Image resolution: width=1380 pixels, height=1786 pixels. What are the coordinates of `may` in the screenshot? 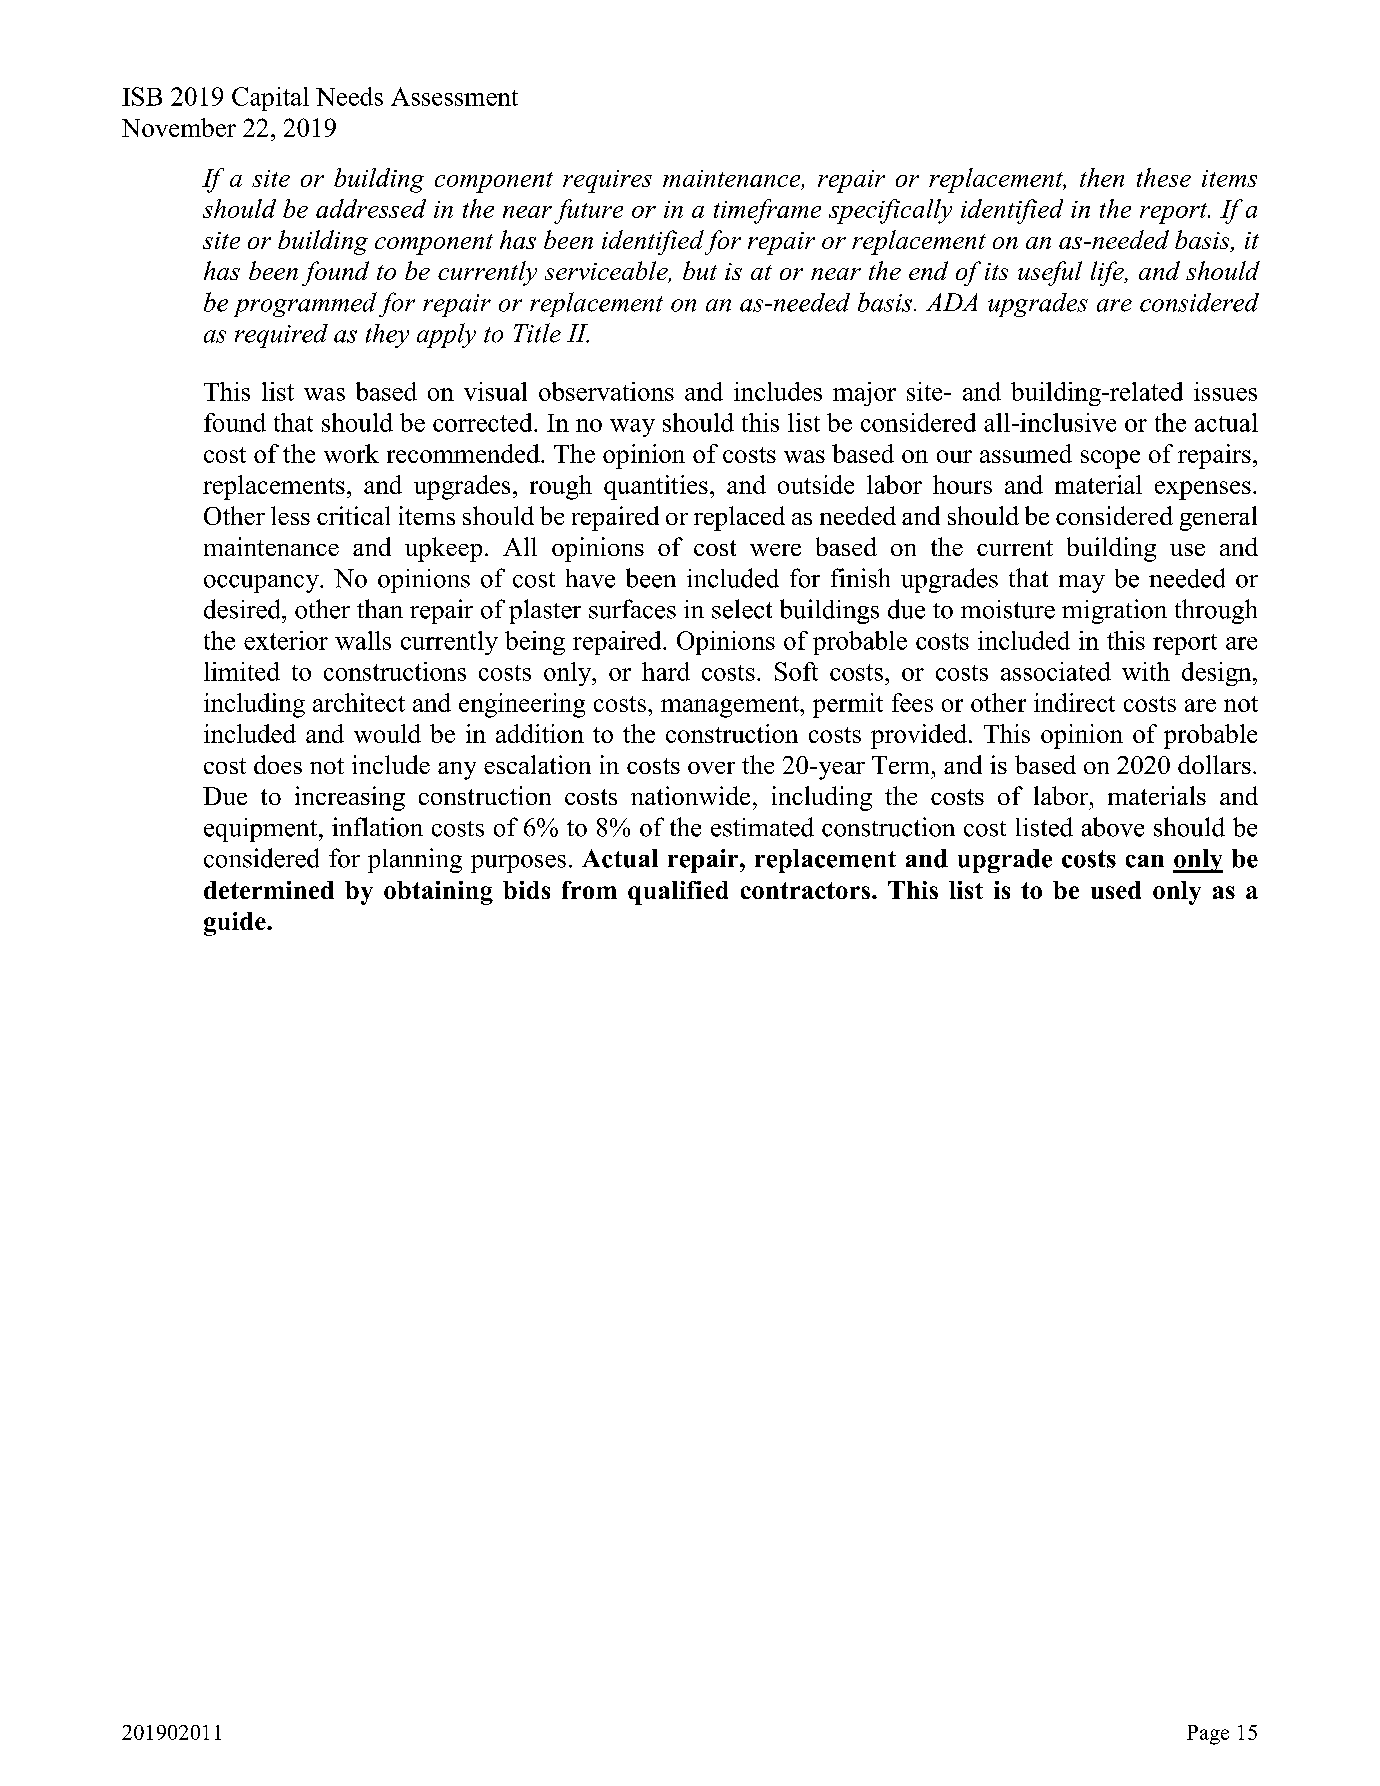 It's located at (1082, 584).
